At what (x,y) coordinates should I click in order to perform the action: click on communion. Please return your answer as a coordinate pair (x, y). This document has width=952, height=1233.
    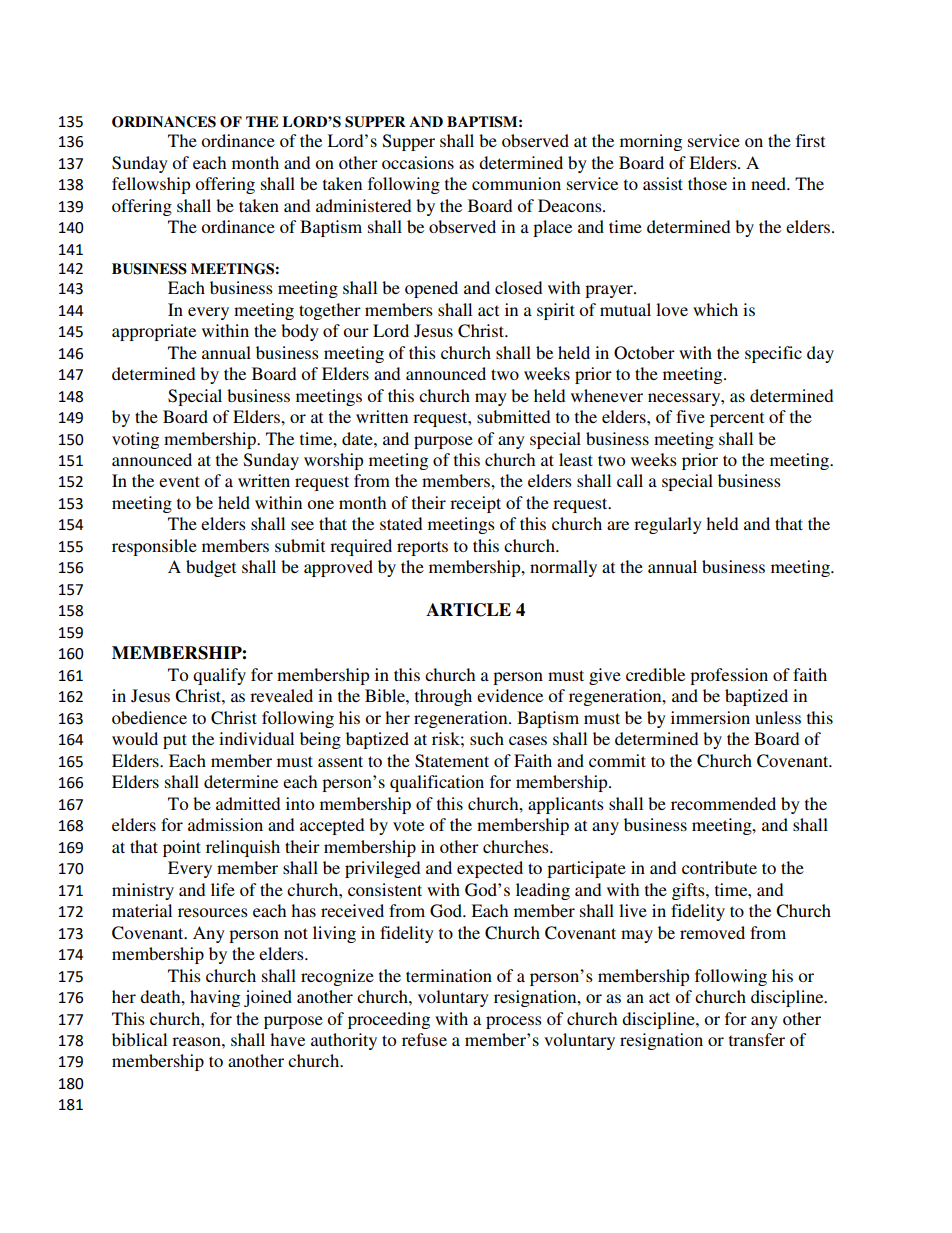
    Looking at the image, I should click on (516, 183).
